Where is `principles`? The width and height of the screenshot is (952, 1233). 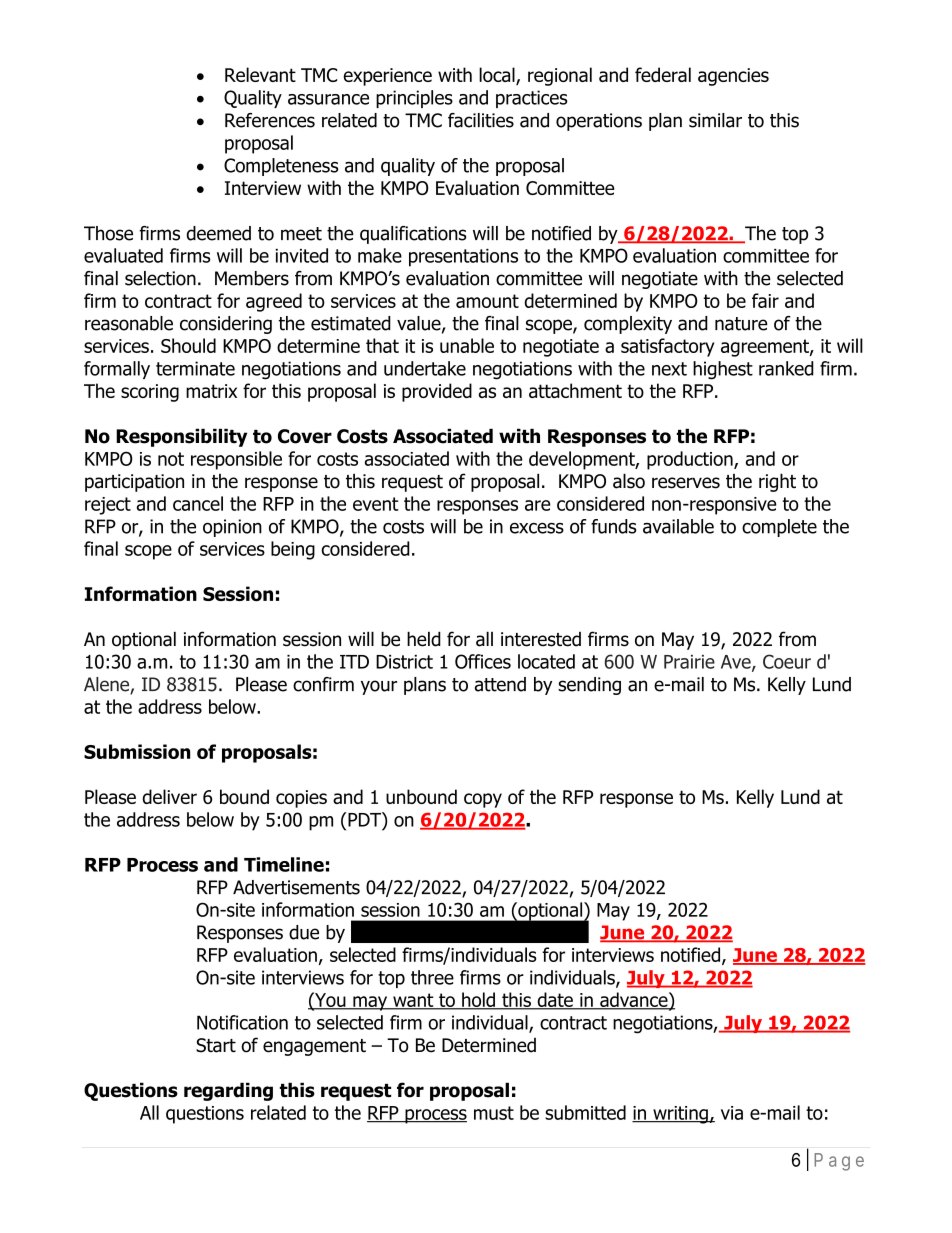
principles is located at coordinates (414, 99).
